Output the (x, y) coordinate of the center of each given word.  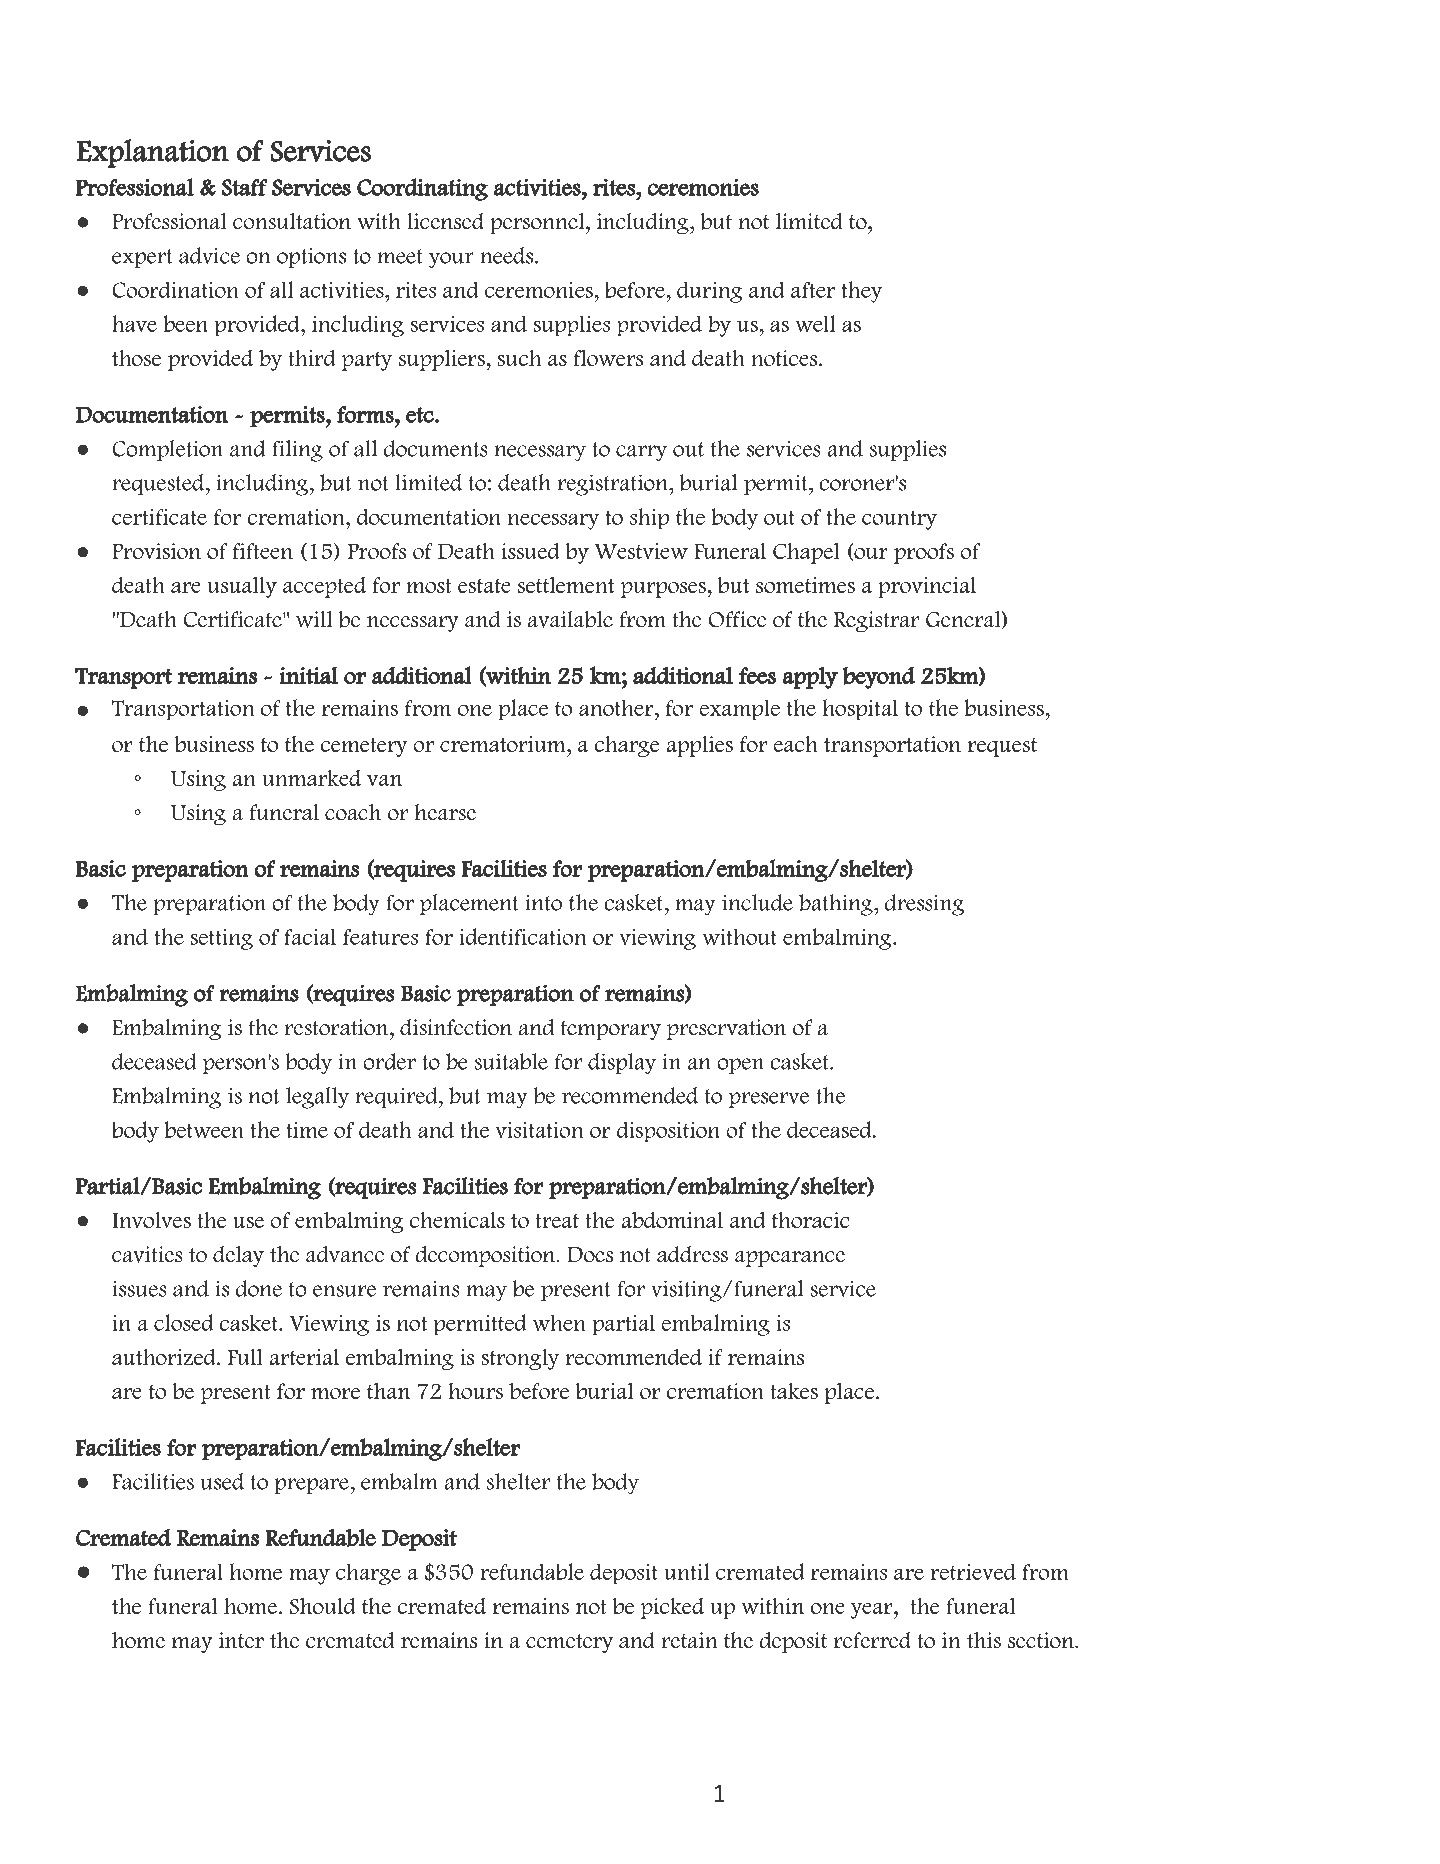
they (861, 292)
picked (672, 1608)
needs (508, 255)
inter (241, 1640)
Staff (244, 187)
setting (221, 939)
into (543, 903)
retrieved (973, 1571)
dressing (924, 905)
